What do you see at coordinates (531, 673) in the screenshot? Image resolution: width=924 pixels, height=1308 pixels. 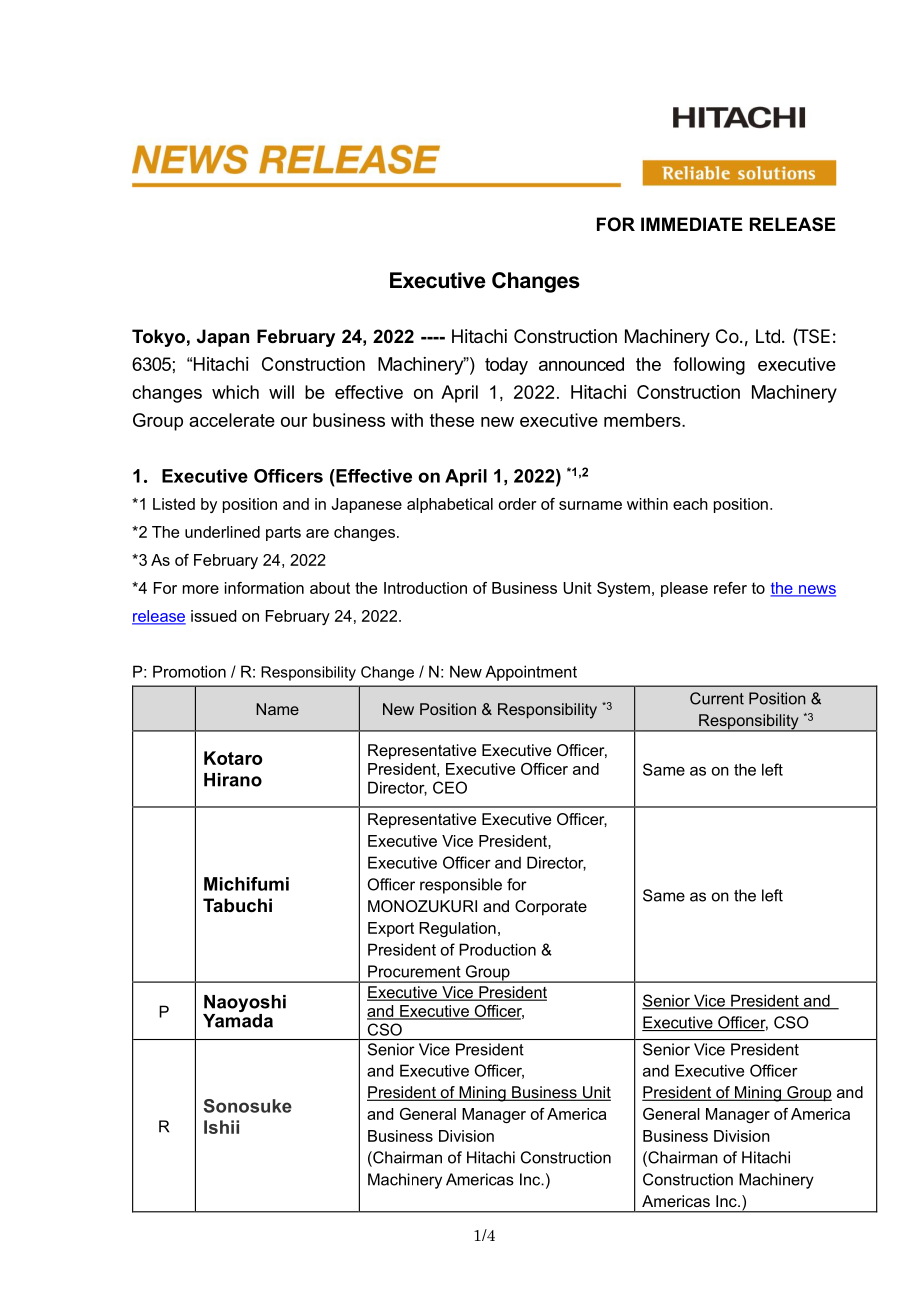 I see `Appointment` at bounding box center [531, 673].
